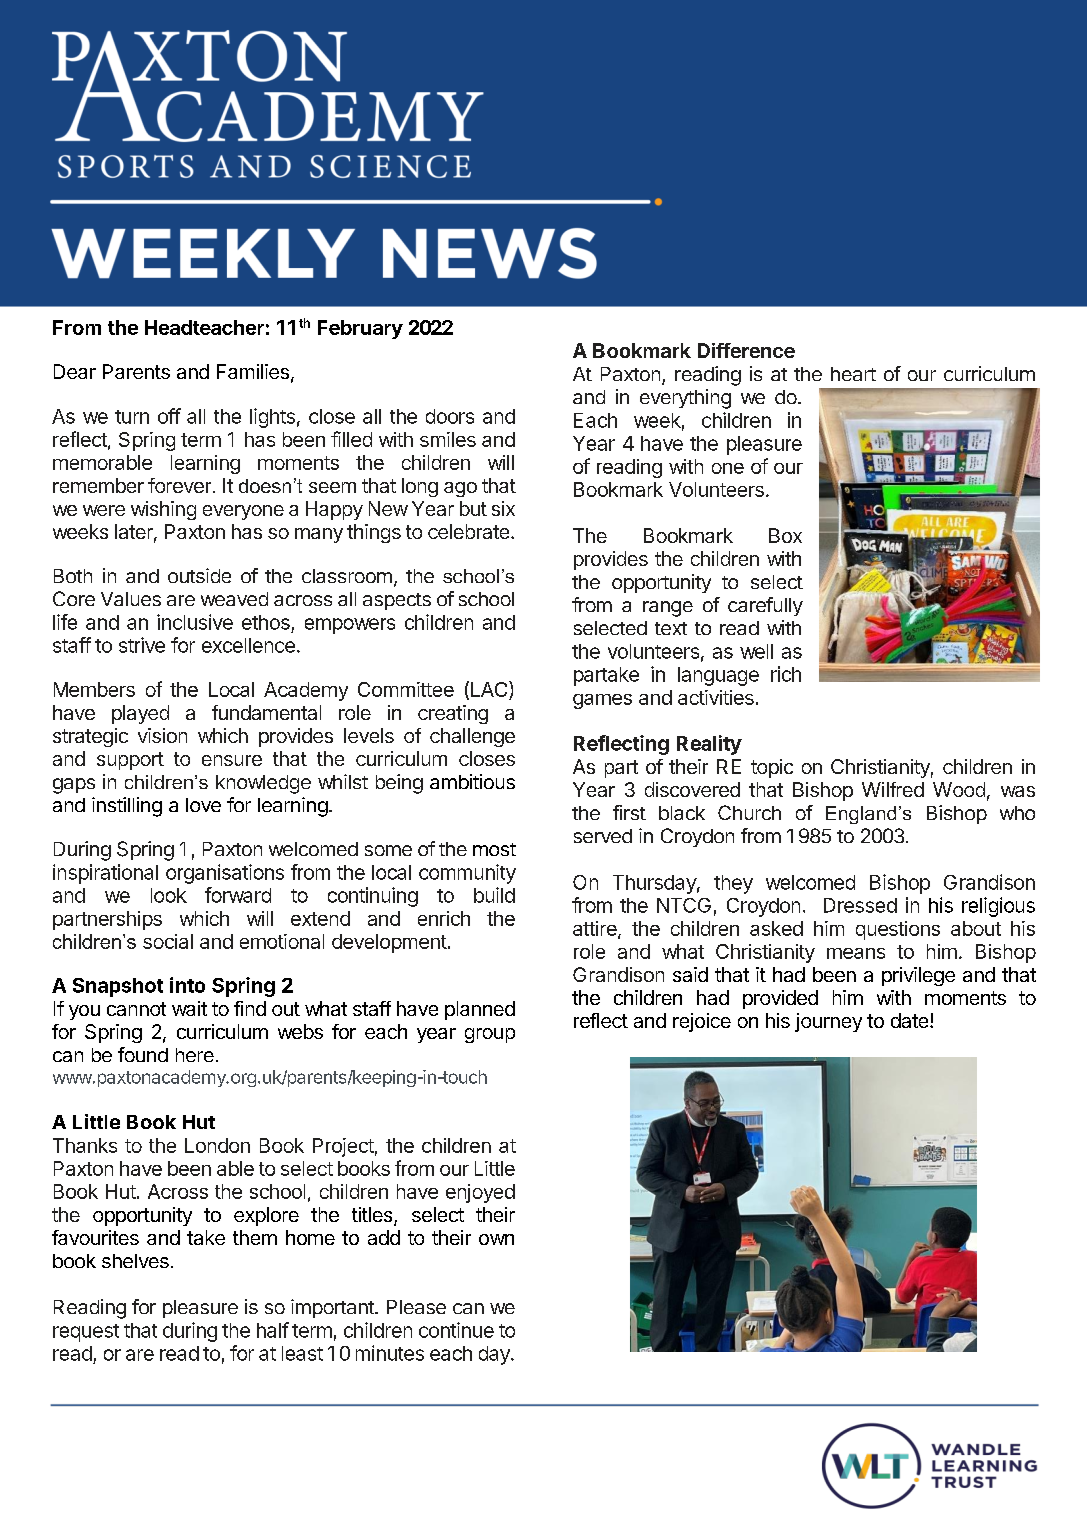  What do you see at coordinates (480, 1193) in the page?
I see `enjoyed` at bounding box center [480, 1193].
